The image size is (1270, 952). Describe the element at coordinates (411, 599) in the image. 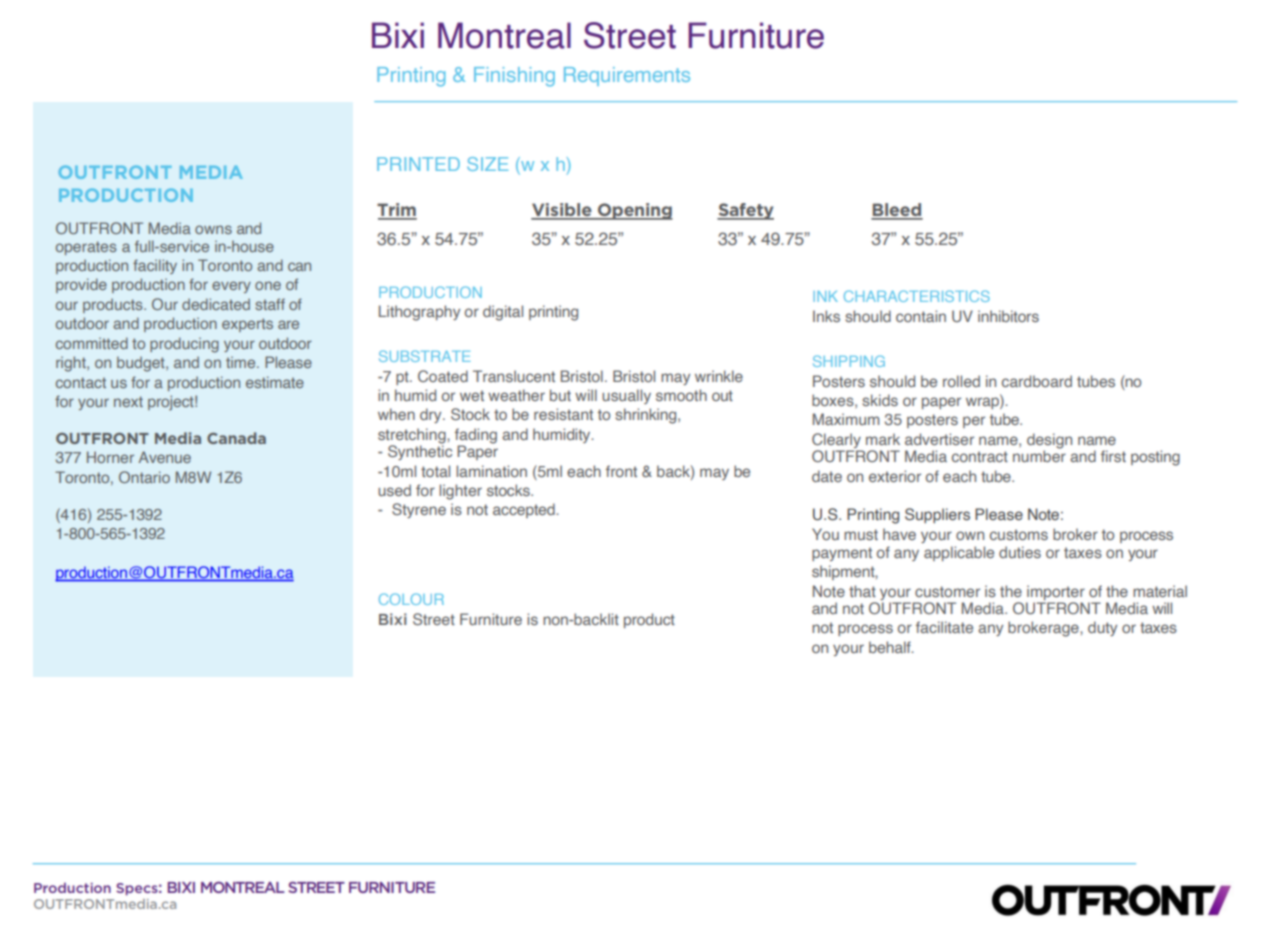

I see `COLOUR` at that location.
